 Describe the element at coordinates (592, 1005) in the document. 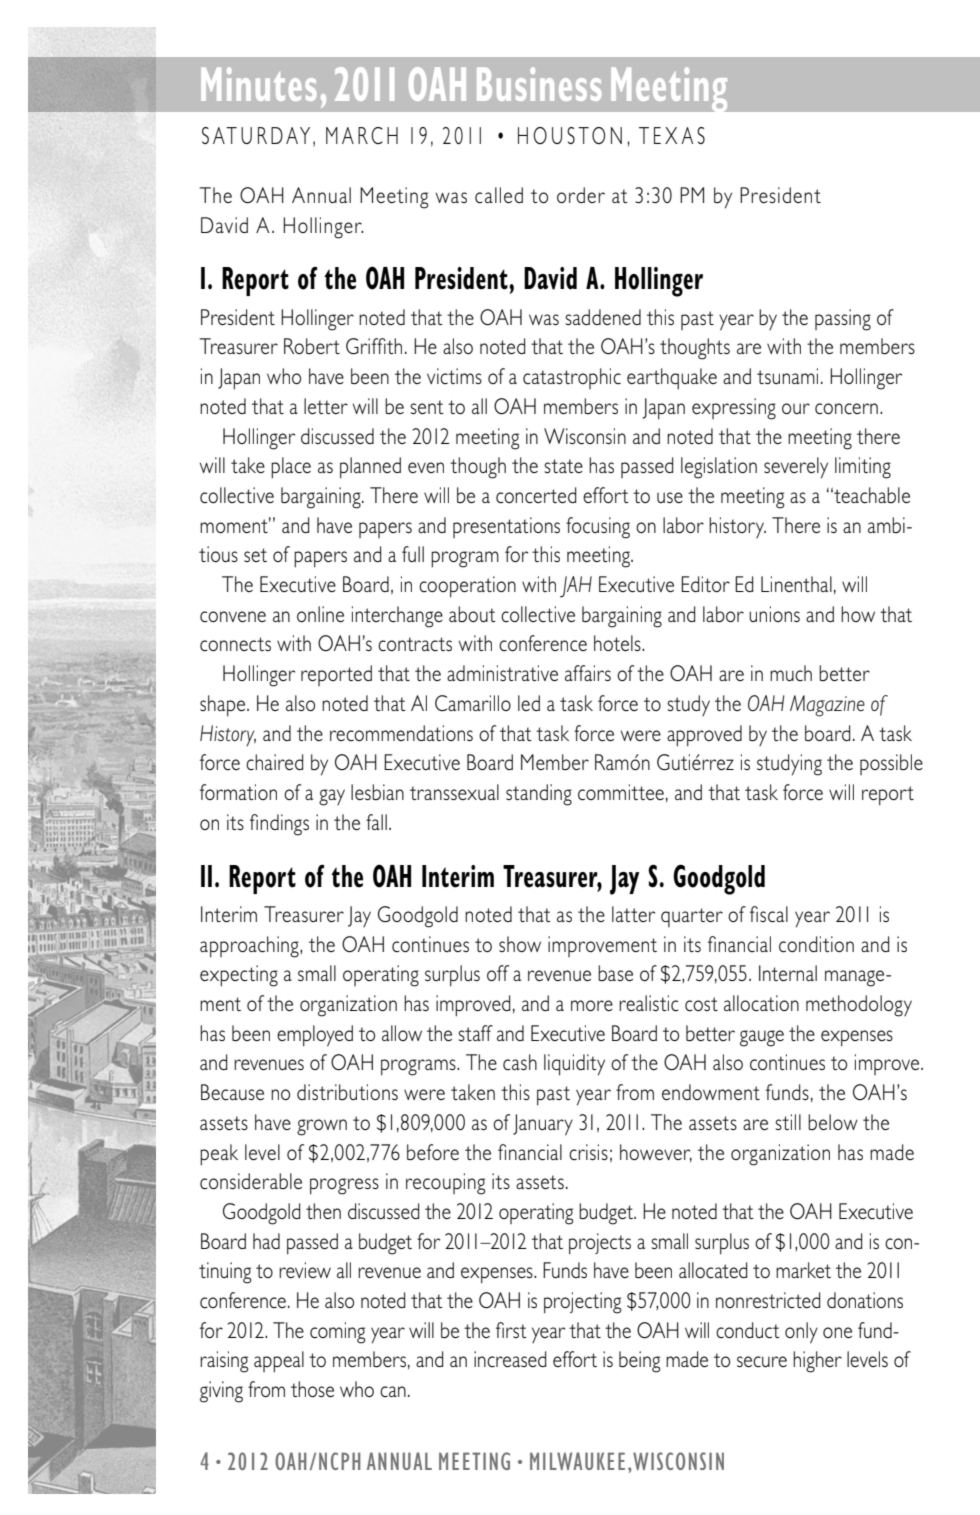

I see `more` at that location.
